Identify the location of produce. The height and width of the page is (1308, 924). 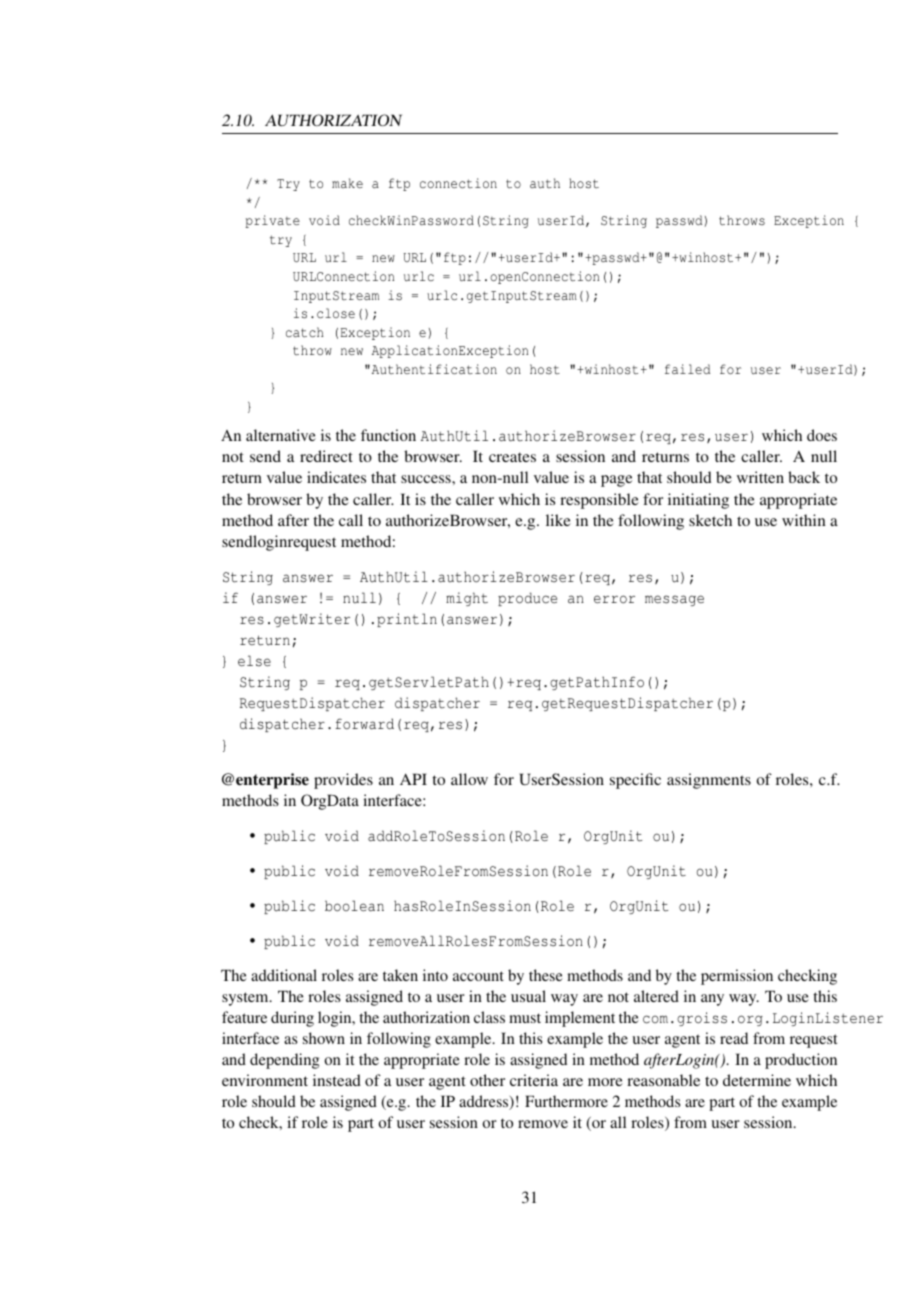
(527, 599).
